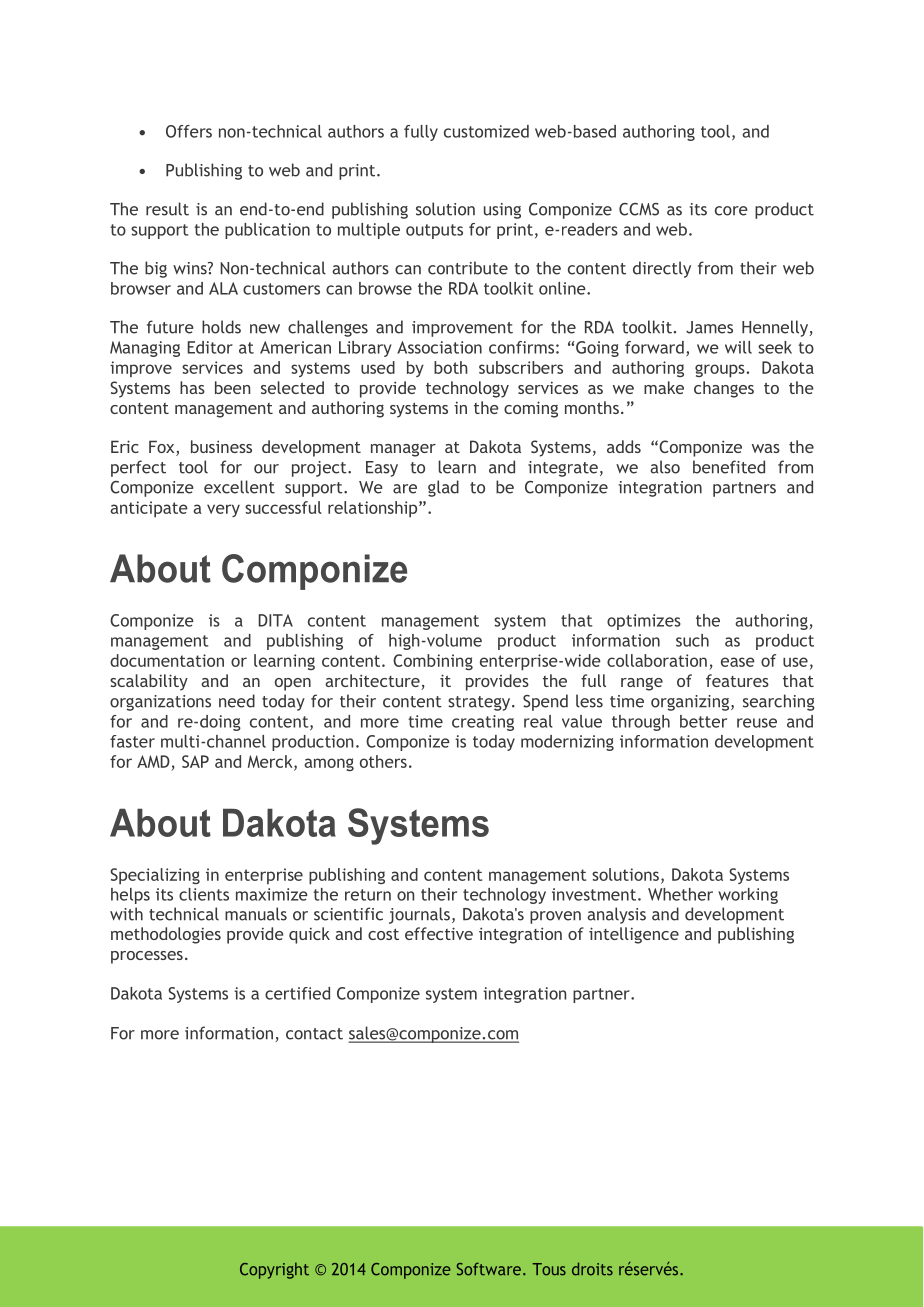  What do you see at coordinates (189, 131) in the image?
I see `Offers` at bounding box center [189, 131].
